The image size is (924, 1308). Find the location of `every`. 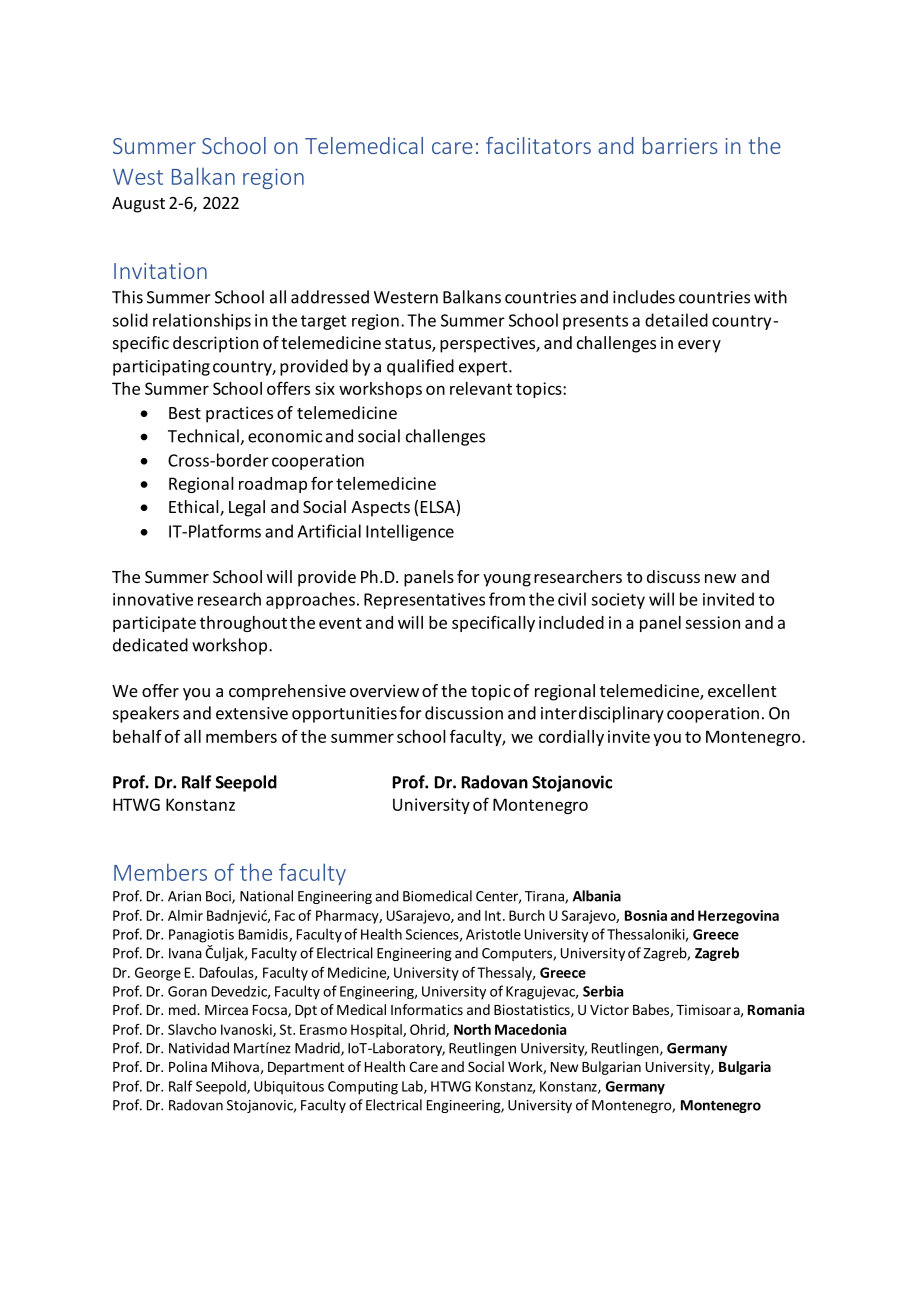

every is located at coordinates (699, 346).
